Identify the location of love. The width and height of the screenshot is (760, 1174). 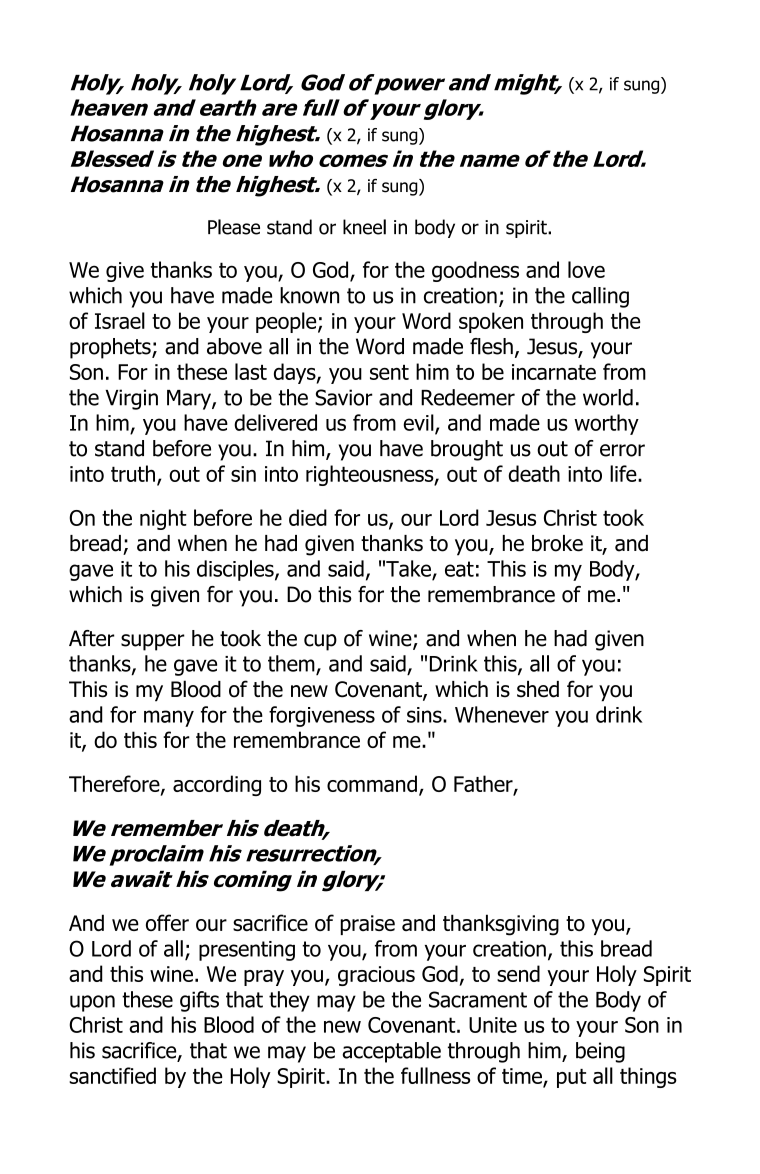
(586, 269).
